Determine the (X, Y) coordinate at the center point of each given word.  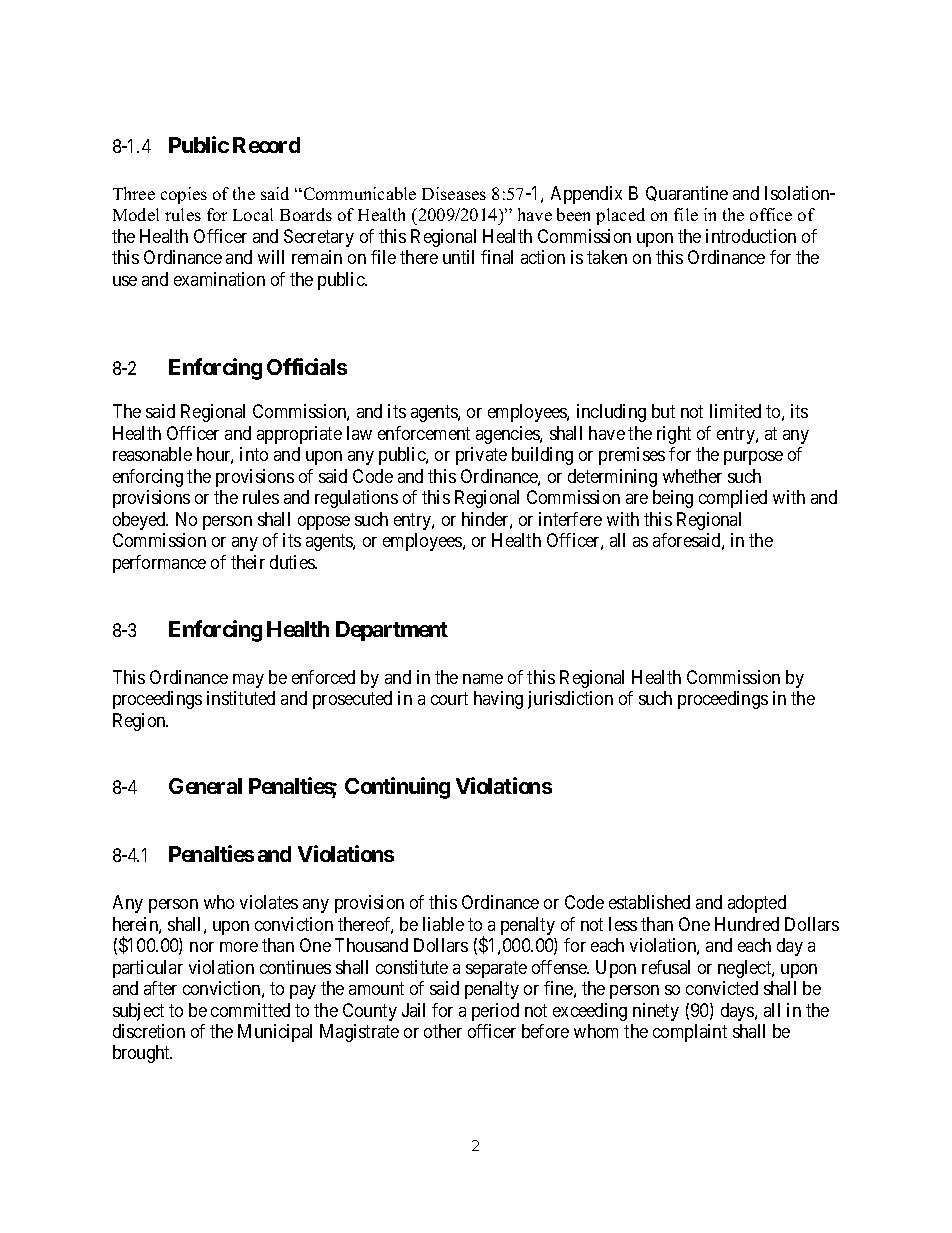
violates (269, 902)
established (649, 902)
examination (219, 279)
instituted (241, 698)
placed (620, 216)
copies (184, 195)
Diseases (454, 193)
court (449, 698)
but (663, 411)
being (673, 499)
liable (443, 924)
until (458, 257)
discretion (149, 1031)
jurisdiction (570, 700)
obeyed (140, 521)
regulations (356, 499)
